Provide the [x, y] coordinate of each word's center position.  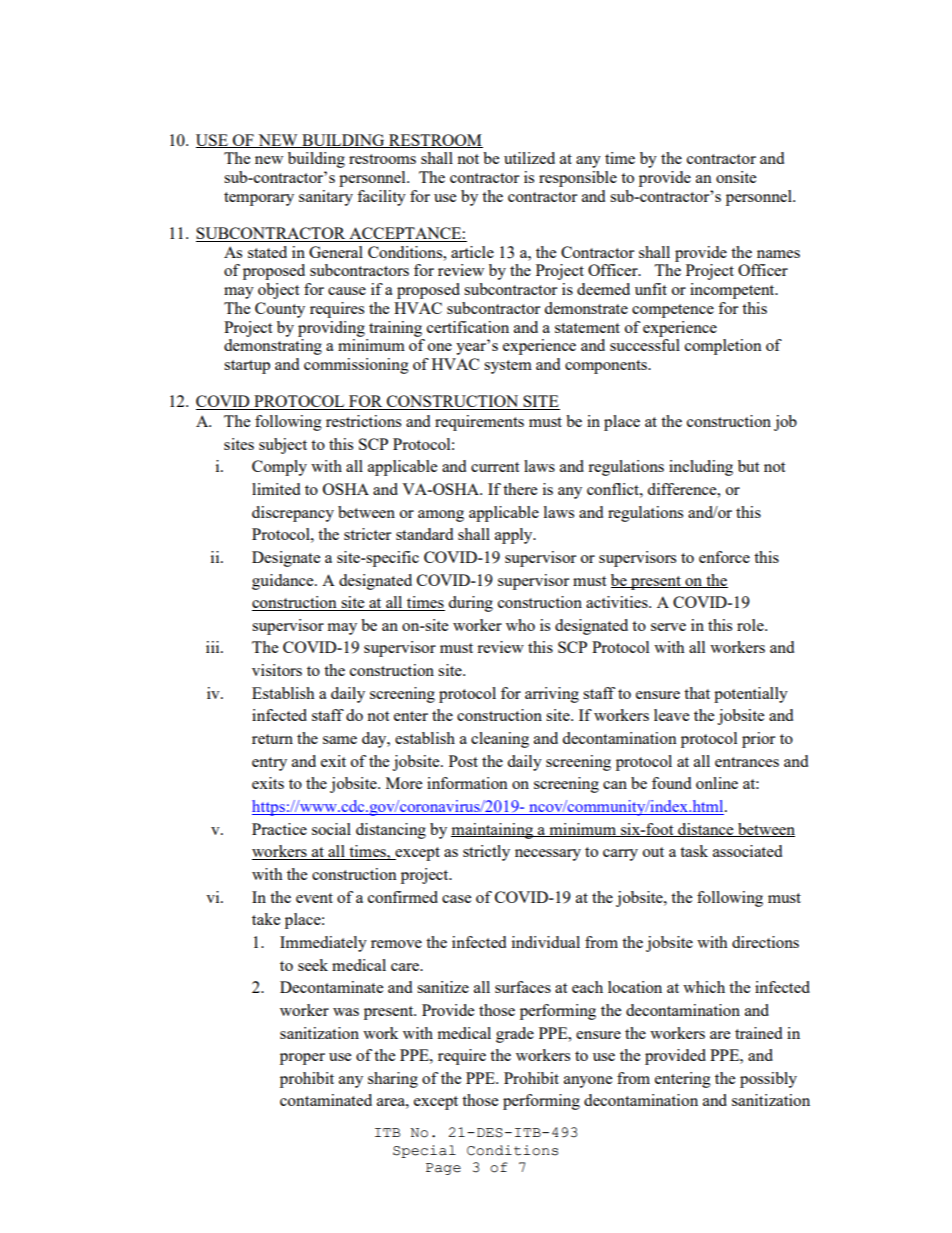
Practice [279, 829]
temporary [259, 199]
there [520, 489]
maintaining [493, 831]
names [778, 254]
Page [443, 1169]
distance [706, 830]
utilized [529, 158]
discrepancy [293, 514]
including [701, 468]
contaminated [326, 1100]
